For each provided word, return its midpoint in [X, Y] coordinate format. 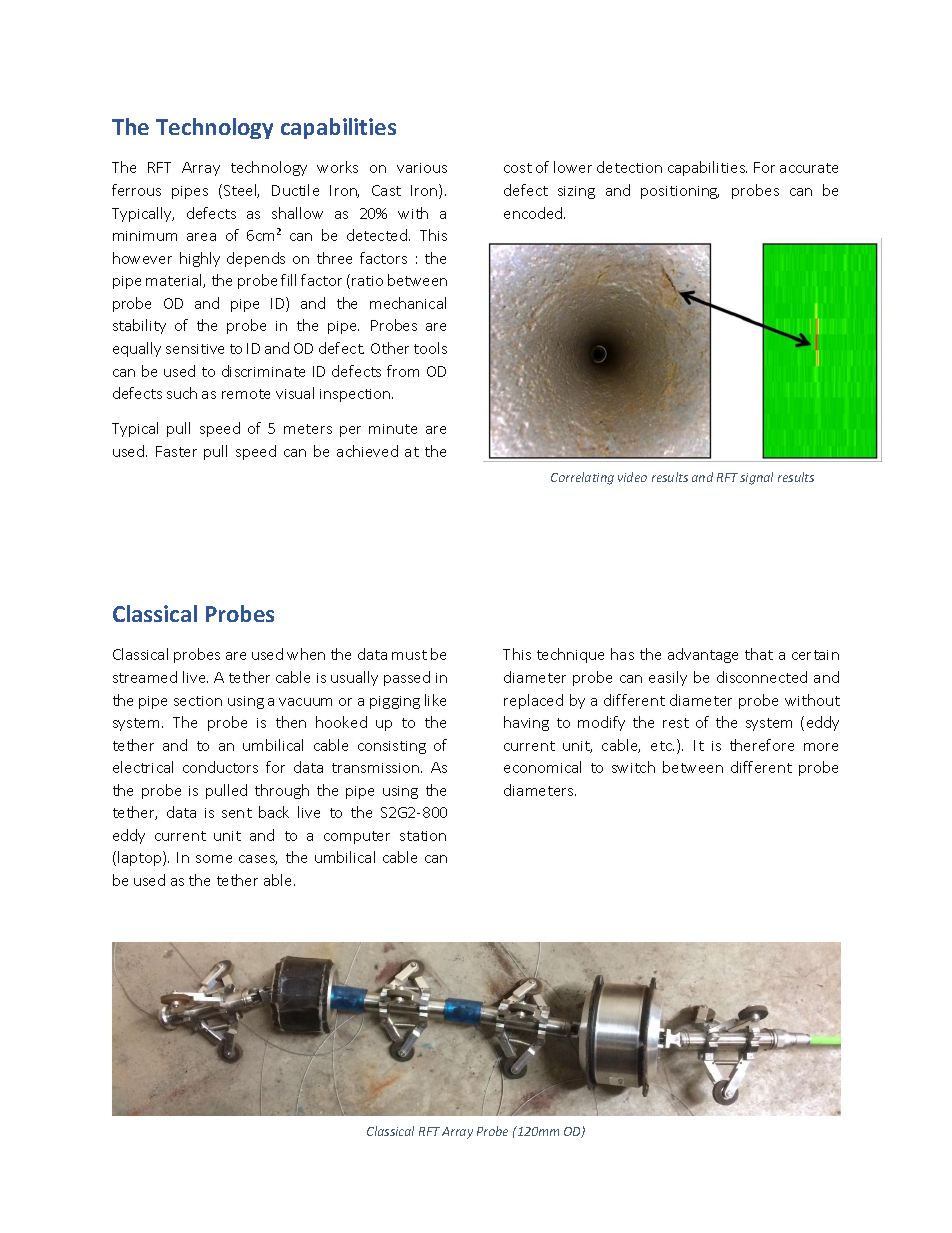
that [759, 654]
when [306, 654]
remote [246, 394]
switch [633, 767]
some [214, 859]
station [423, 836]
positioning [680, 192]
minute [393, 429]
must [409, 655]
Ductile [295, 190]
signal [756, 478]
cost [518, 168]
